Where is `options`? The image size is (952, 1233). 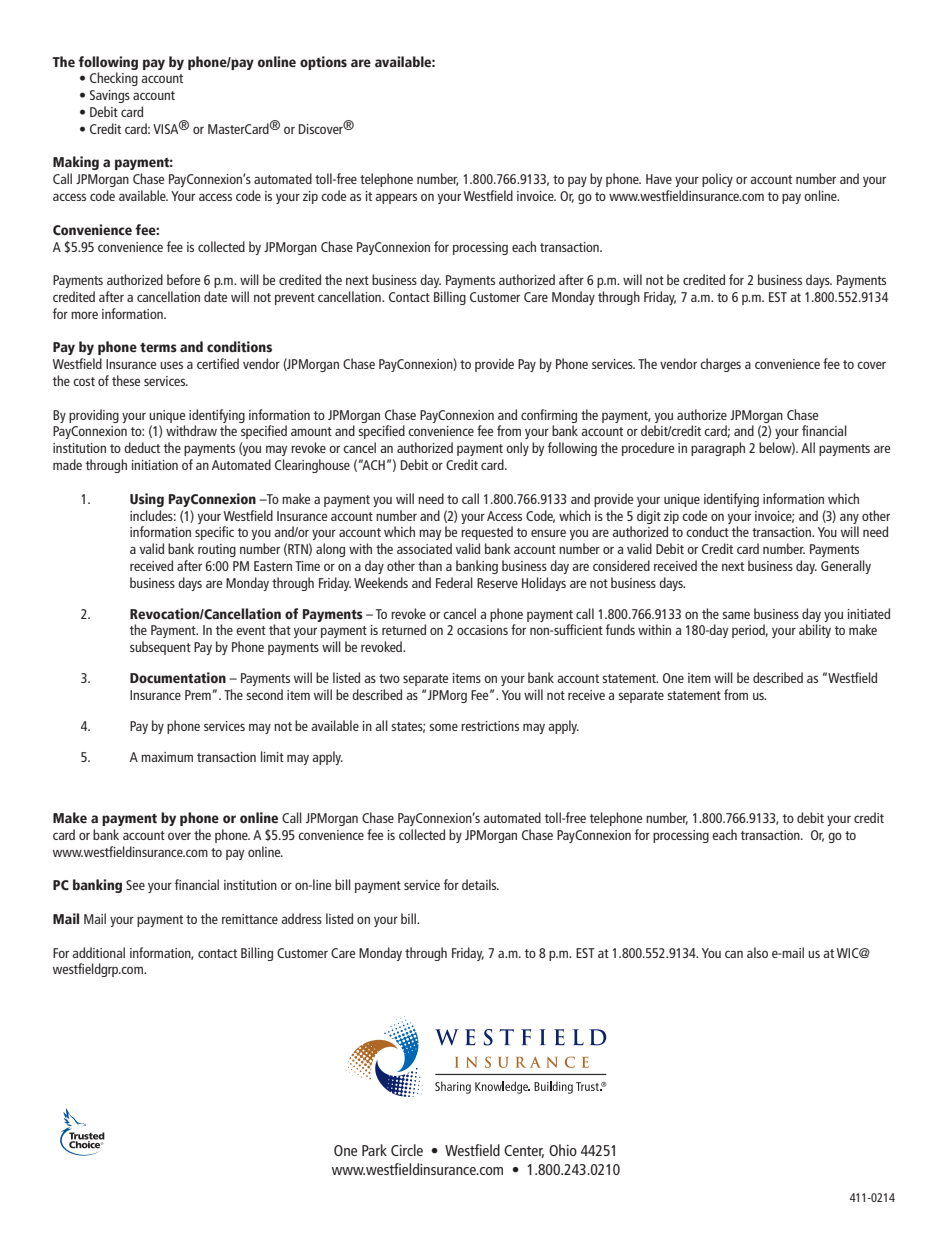
options is located at coordinates (323, 63).
